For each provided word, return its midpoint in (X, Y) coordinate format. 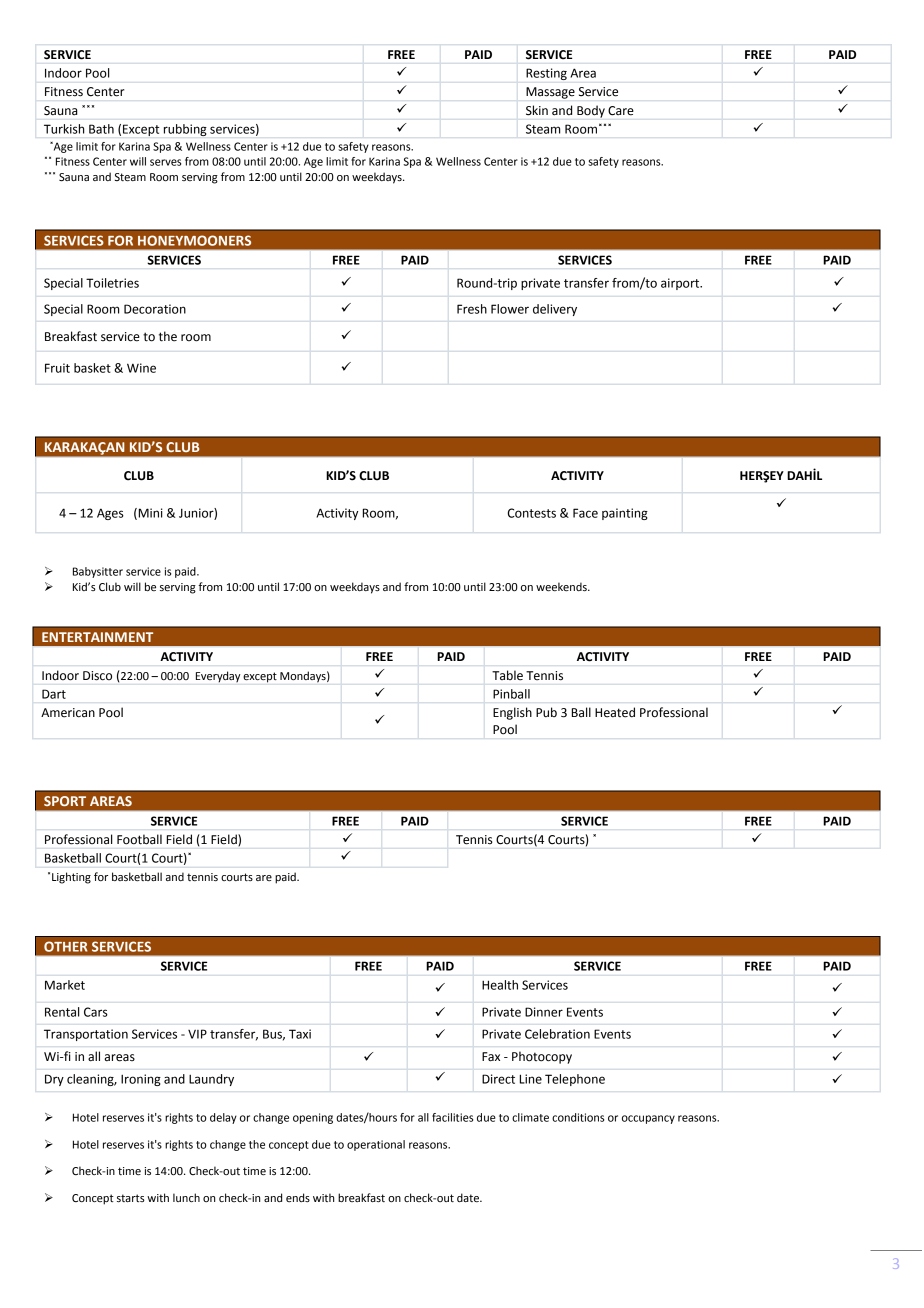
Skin (537, 110)
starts (131, 1198)
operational (376, 1145)
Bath (101, 129)
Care (621, 110)
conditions (578, 1117)
